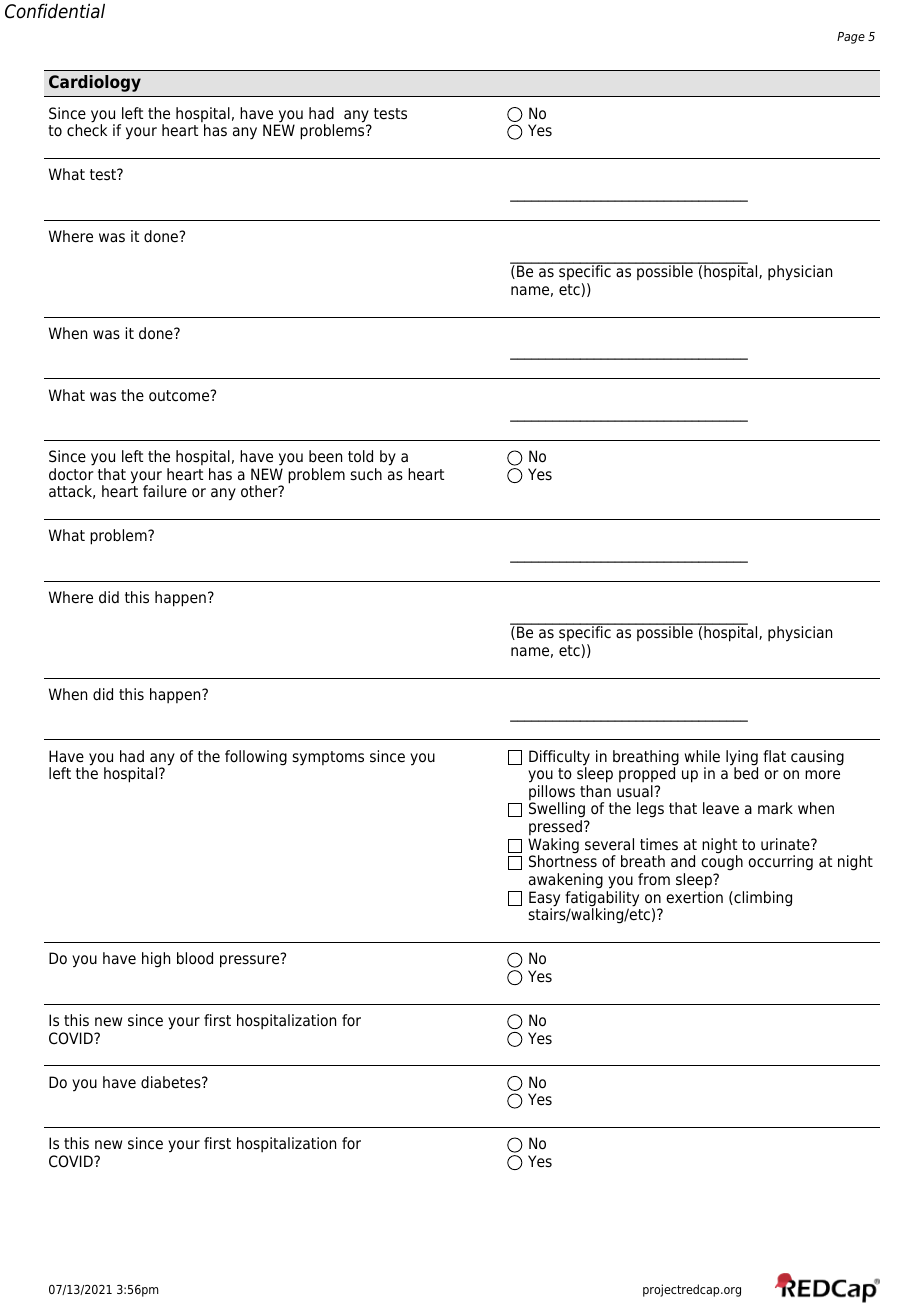 The image size is (924, 1308). Describe the element at coordinates (366, 474) in the document. I see `such` at that location.
